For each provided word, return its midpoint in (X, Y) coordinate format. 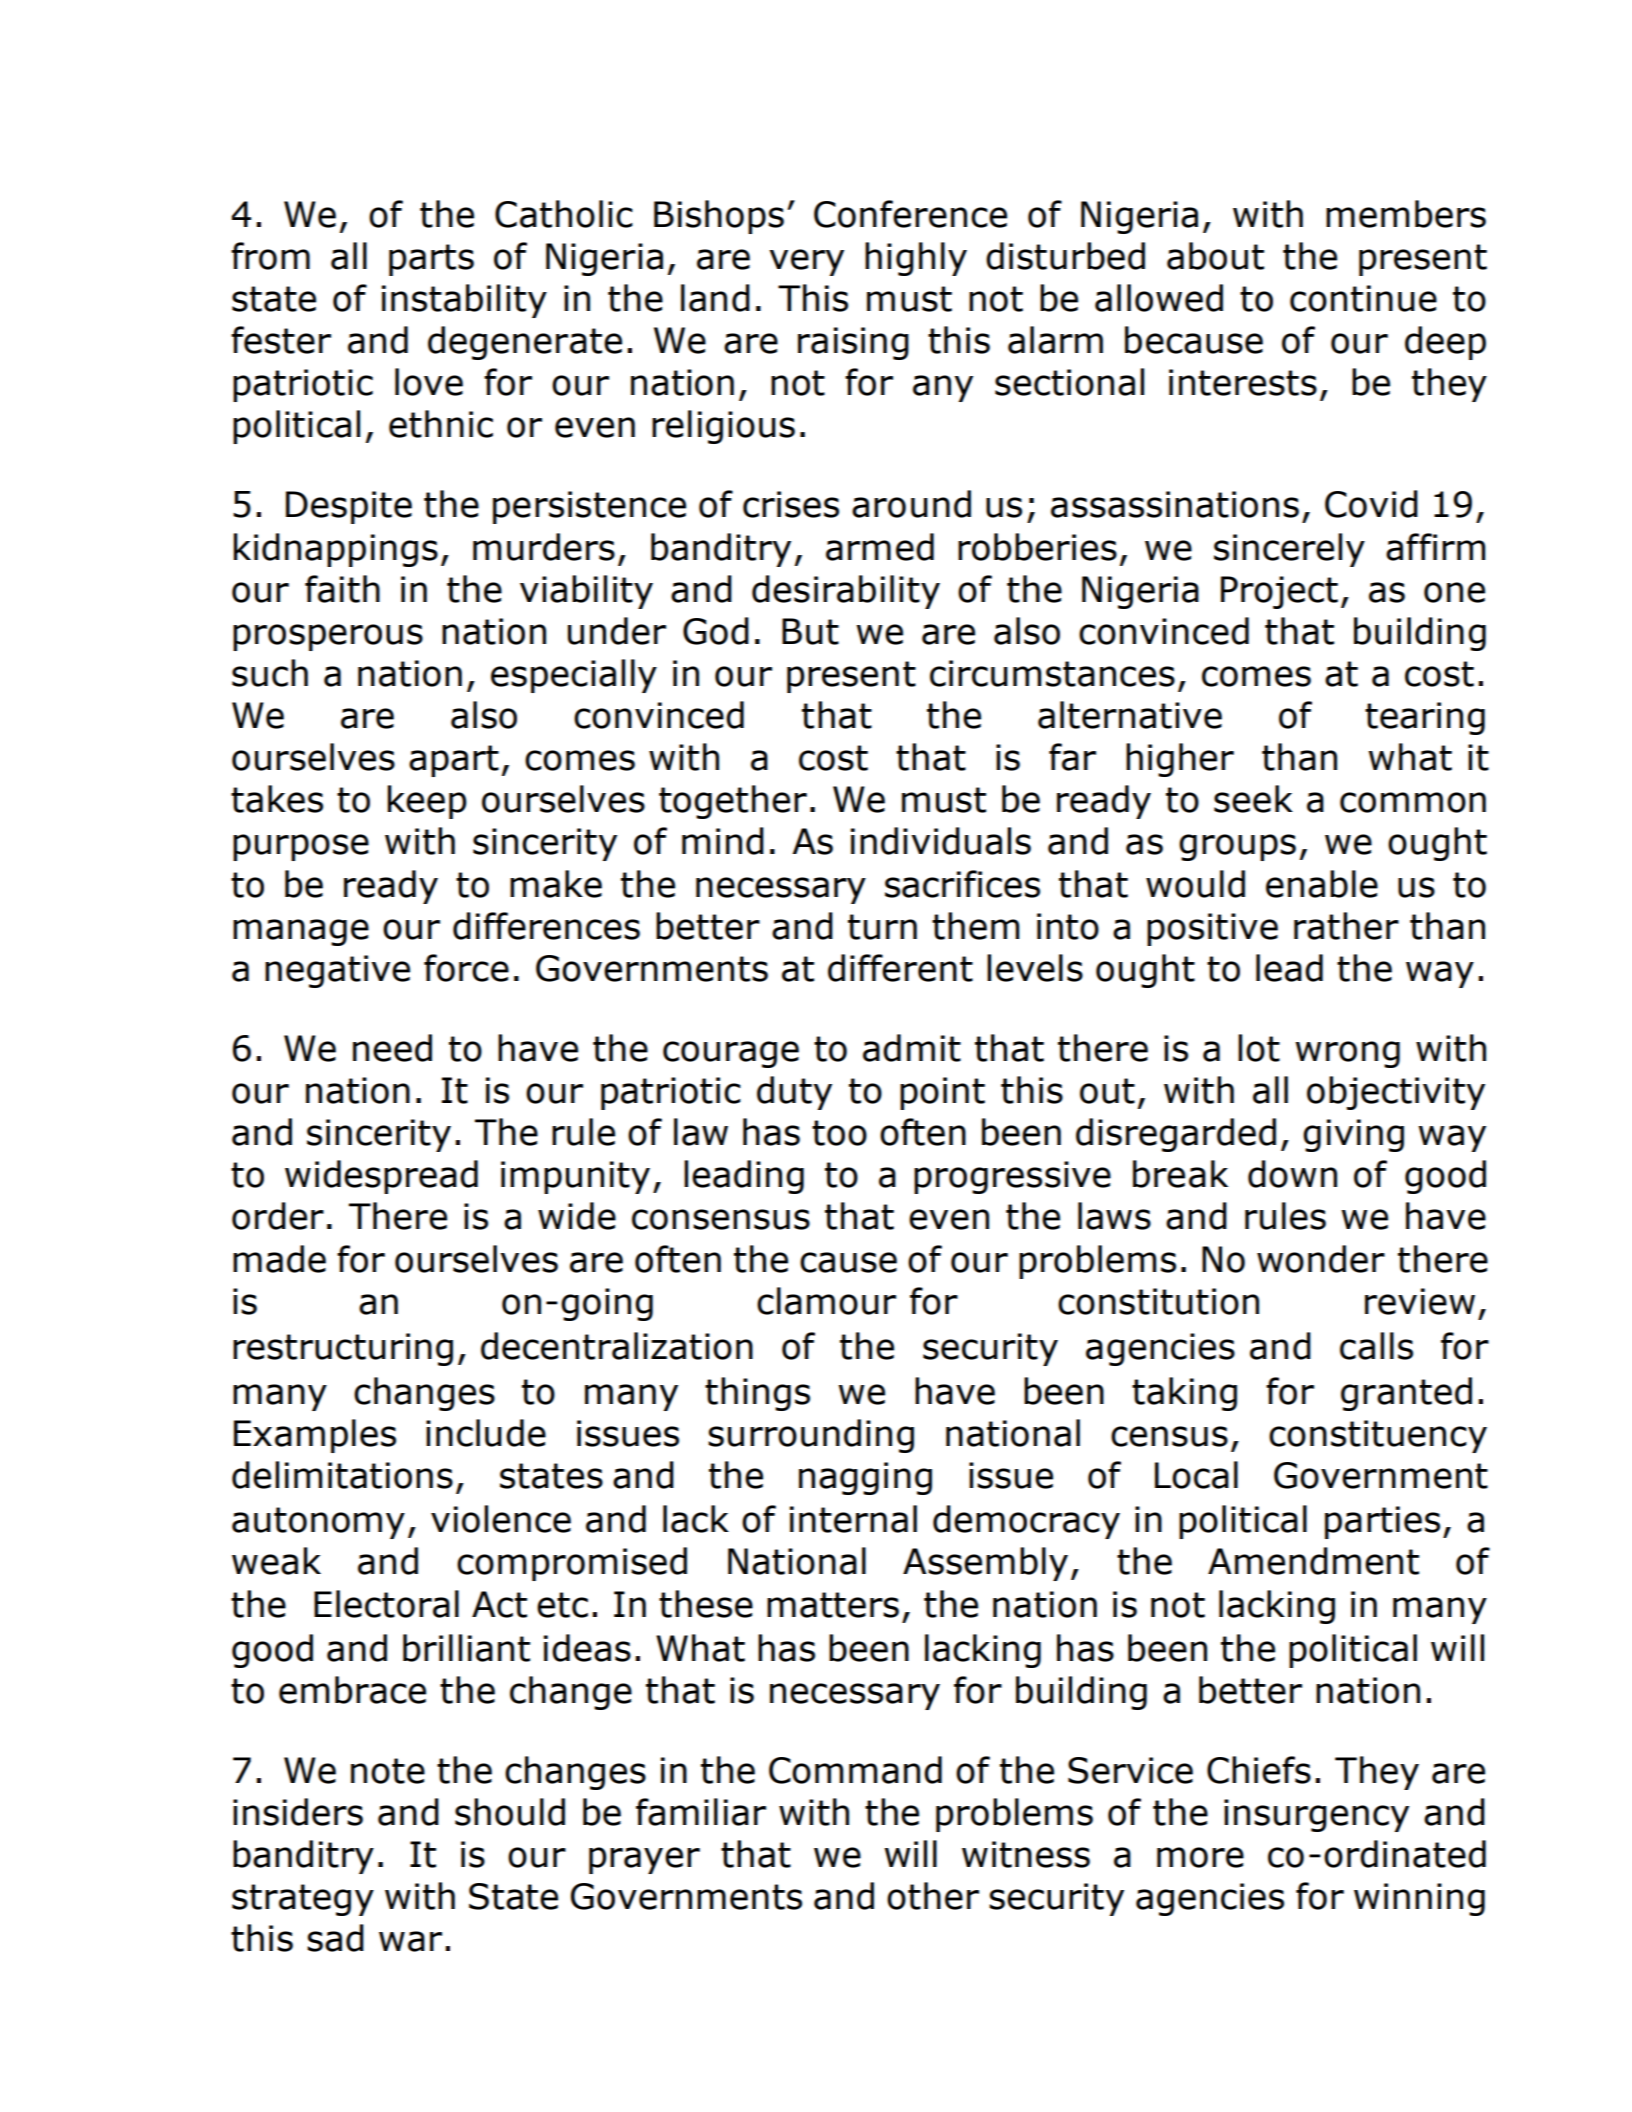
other (933, 1896)
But (810, 631)
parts (431, 260)
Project (1279, 592)
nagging (865, 1478)
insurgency (1316, 1815)
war (410, 1941)
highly (916, 259)
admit (912, 1048)
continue (1363, 298)
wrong (1347, 1054)
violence (501, 1519)
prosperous (328, 637)
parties (1382, 1522)
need (392, 1048)
